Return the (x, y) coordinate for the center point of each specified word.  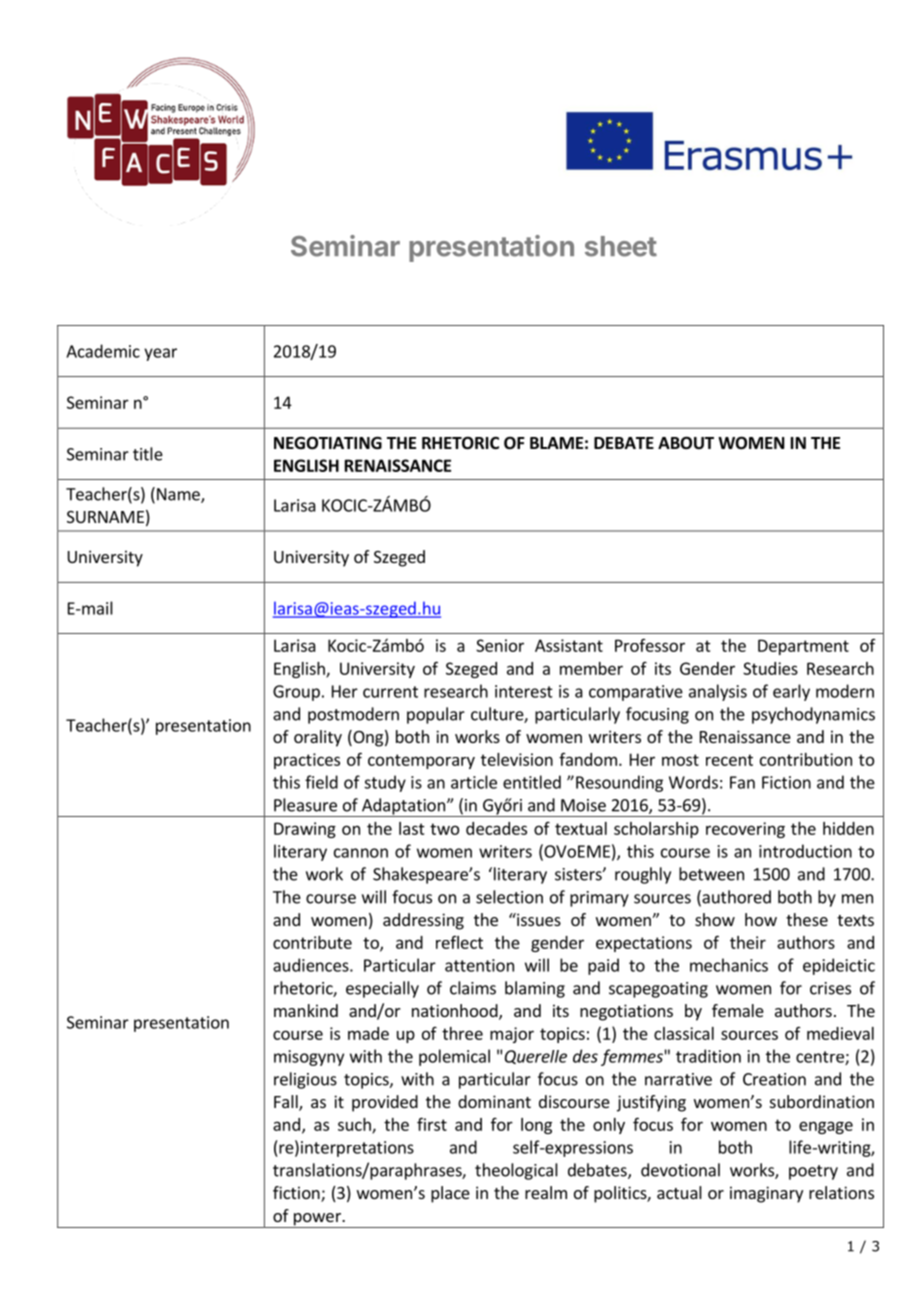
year (160, 354)
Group (296, 693)
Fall (287, 1103)
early (791, 692)
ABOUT (686, 443)
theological (516, 1171)
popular (436, 715)
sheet (621, 246)
